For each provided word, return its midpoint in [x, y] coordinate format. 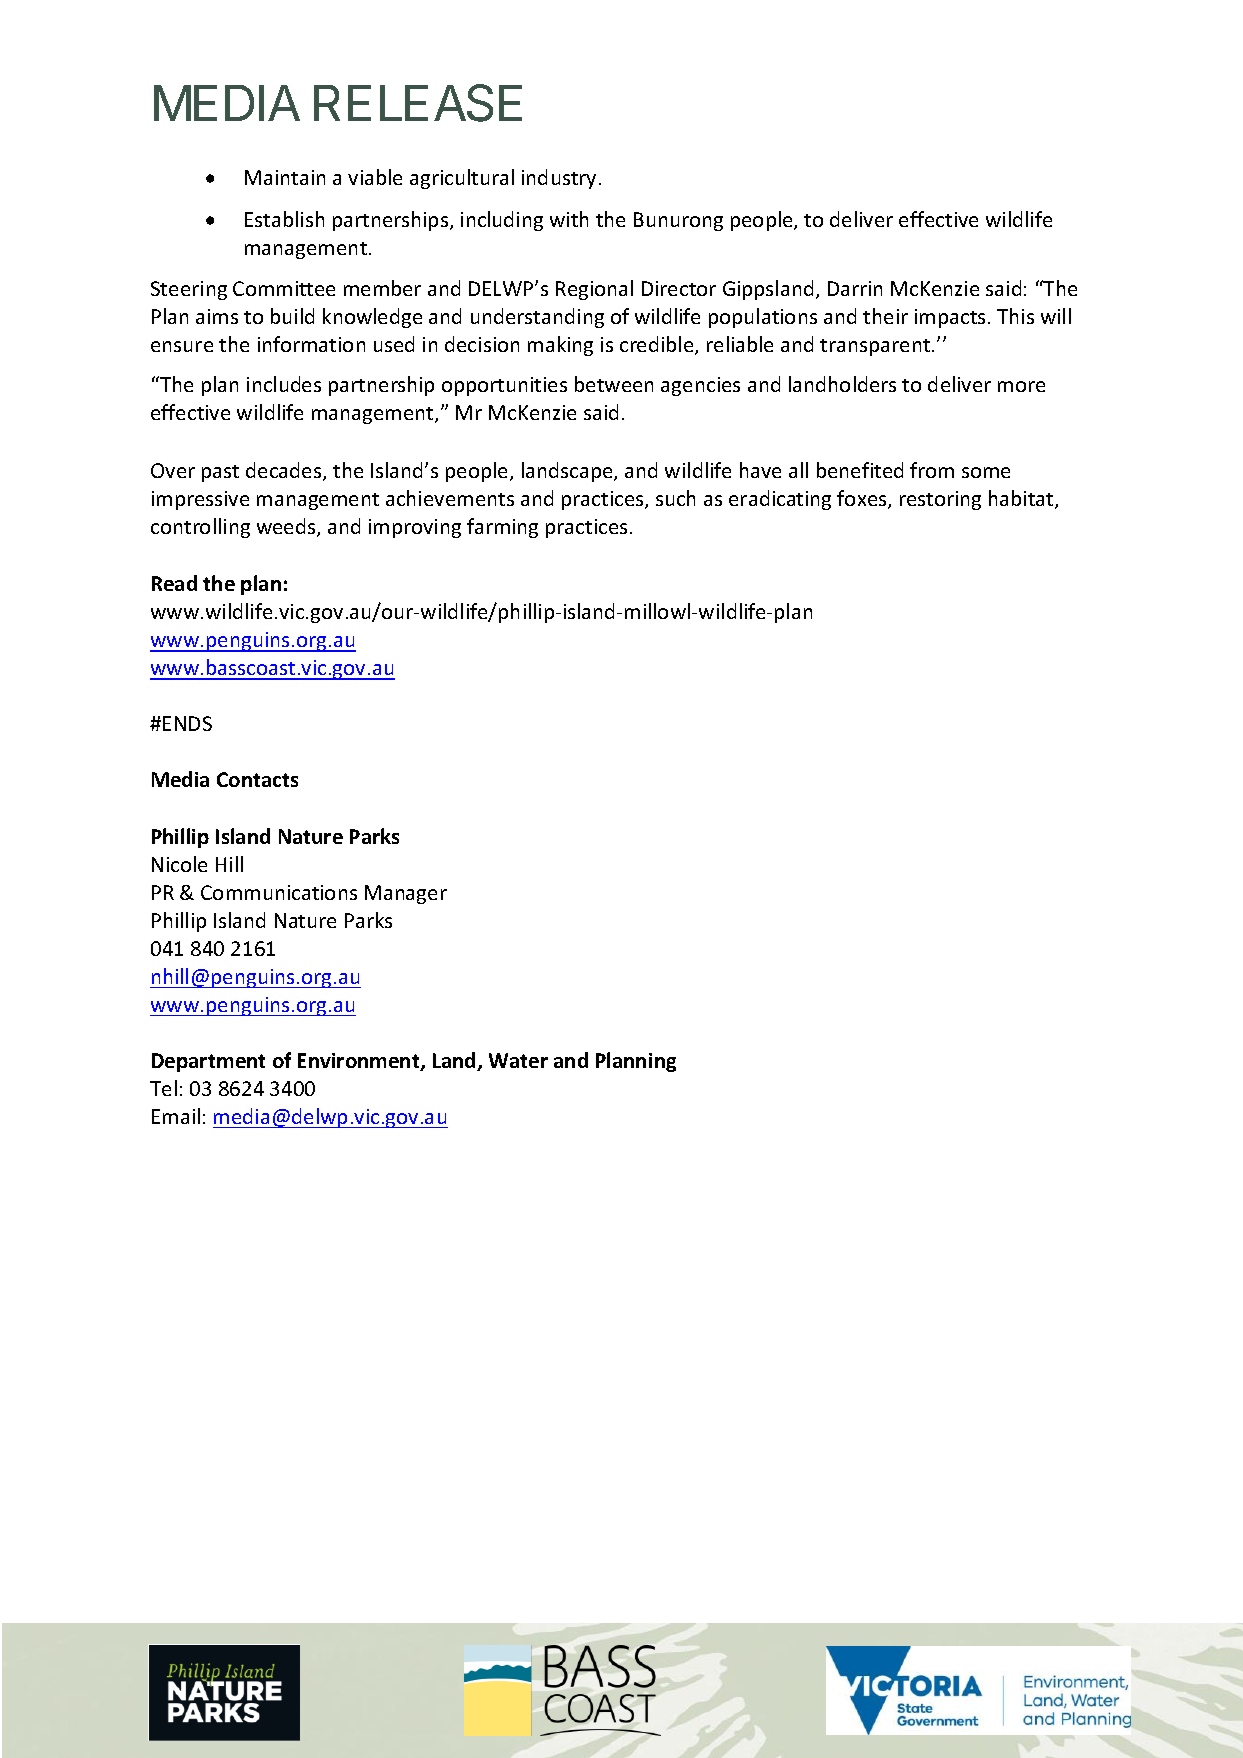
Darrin [855, 288]
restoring [940, 500]
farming [502, 528]
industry [559, 179]
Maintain [285, 177]
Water [518, 1060]
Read [174, 583]
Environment [360, 1062]
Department [208, 1062]
